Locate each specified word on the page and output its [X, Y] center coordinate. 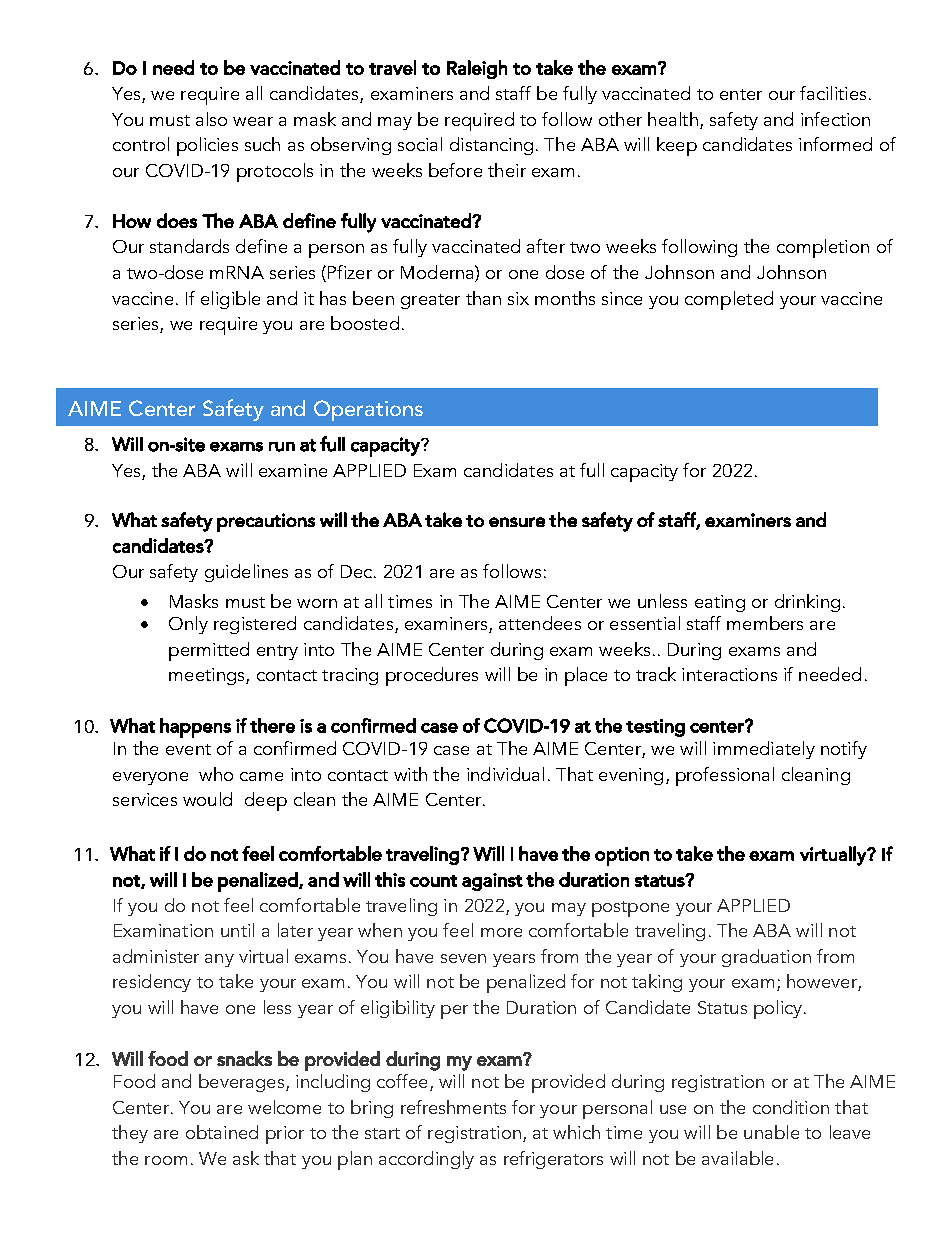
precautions [266, 522]
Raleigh [477, 69]
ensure [517, 522]
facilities [833, 93]
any [219, 960]
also [211, 119]
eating [720, 603]
